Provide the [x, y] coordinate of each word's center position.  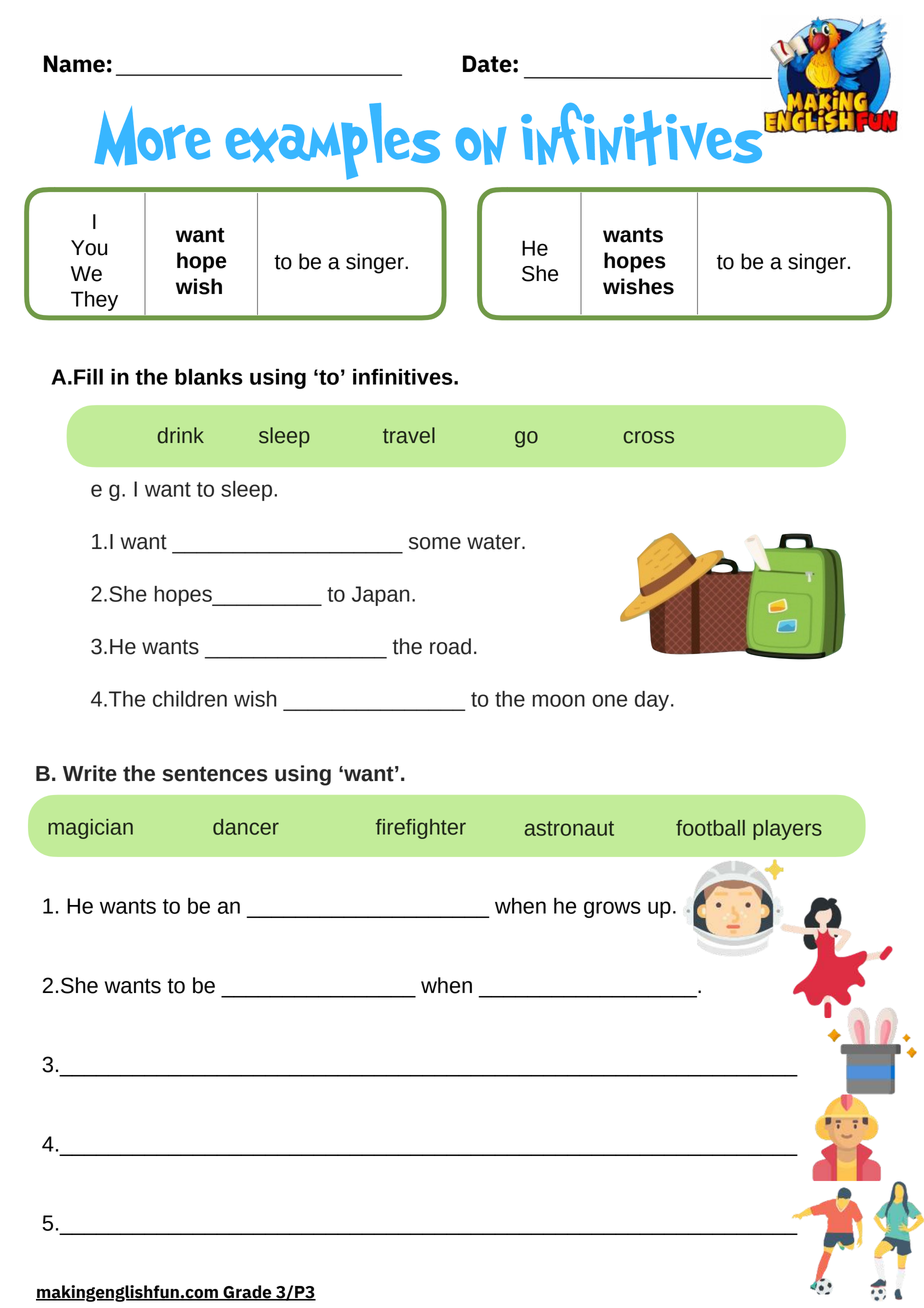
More [152, 136]
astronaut [569, 828]
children [190, 699]
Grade [247, 1293]
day [653, 701]
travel [409, 435]
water [495, 542]
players [787, 830]
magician [90, 829]
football [710, 828]
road [450, 646]
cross [649, 437]
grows [612, 909]
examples [333, 141]
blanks [209, 376]
